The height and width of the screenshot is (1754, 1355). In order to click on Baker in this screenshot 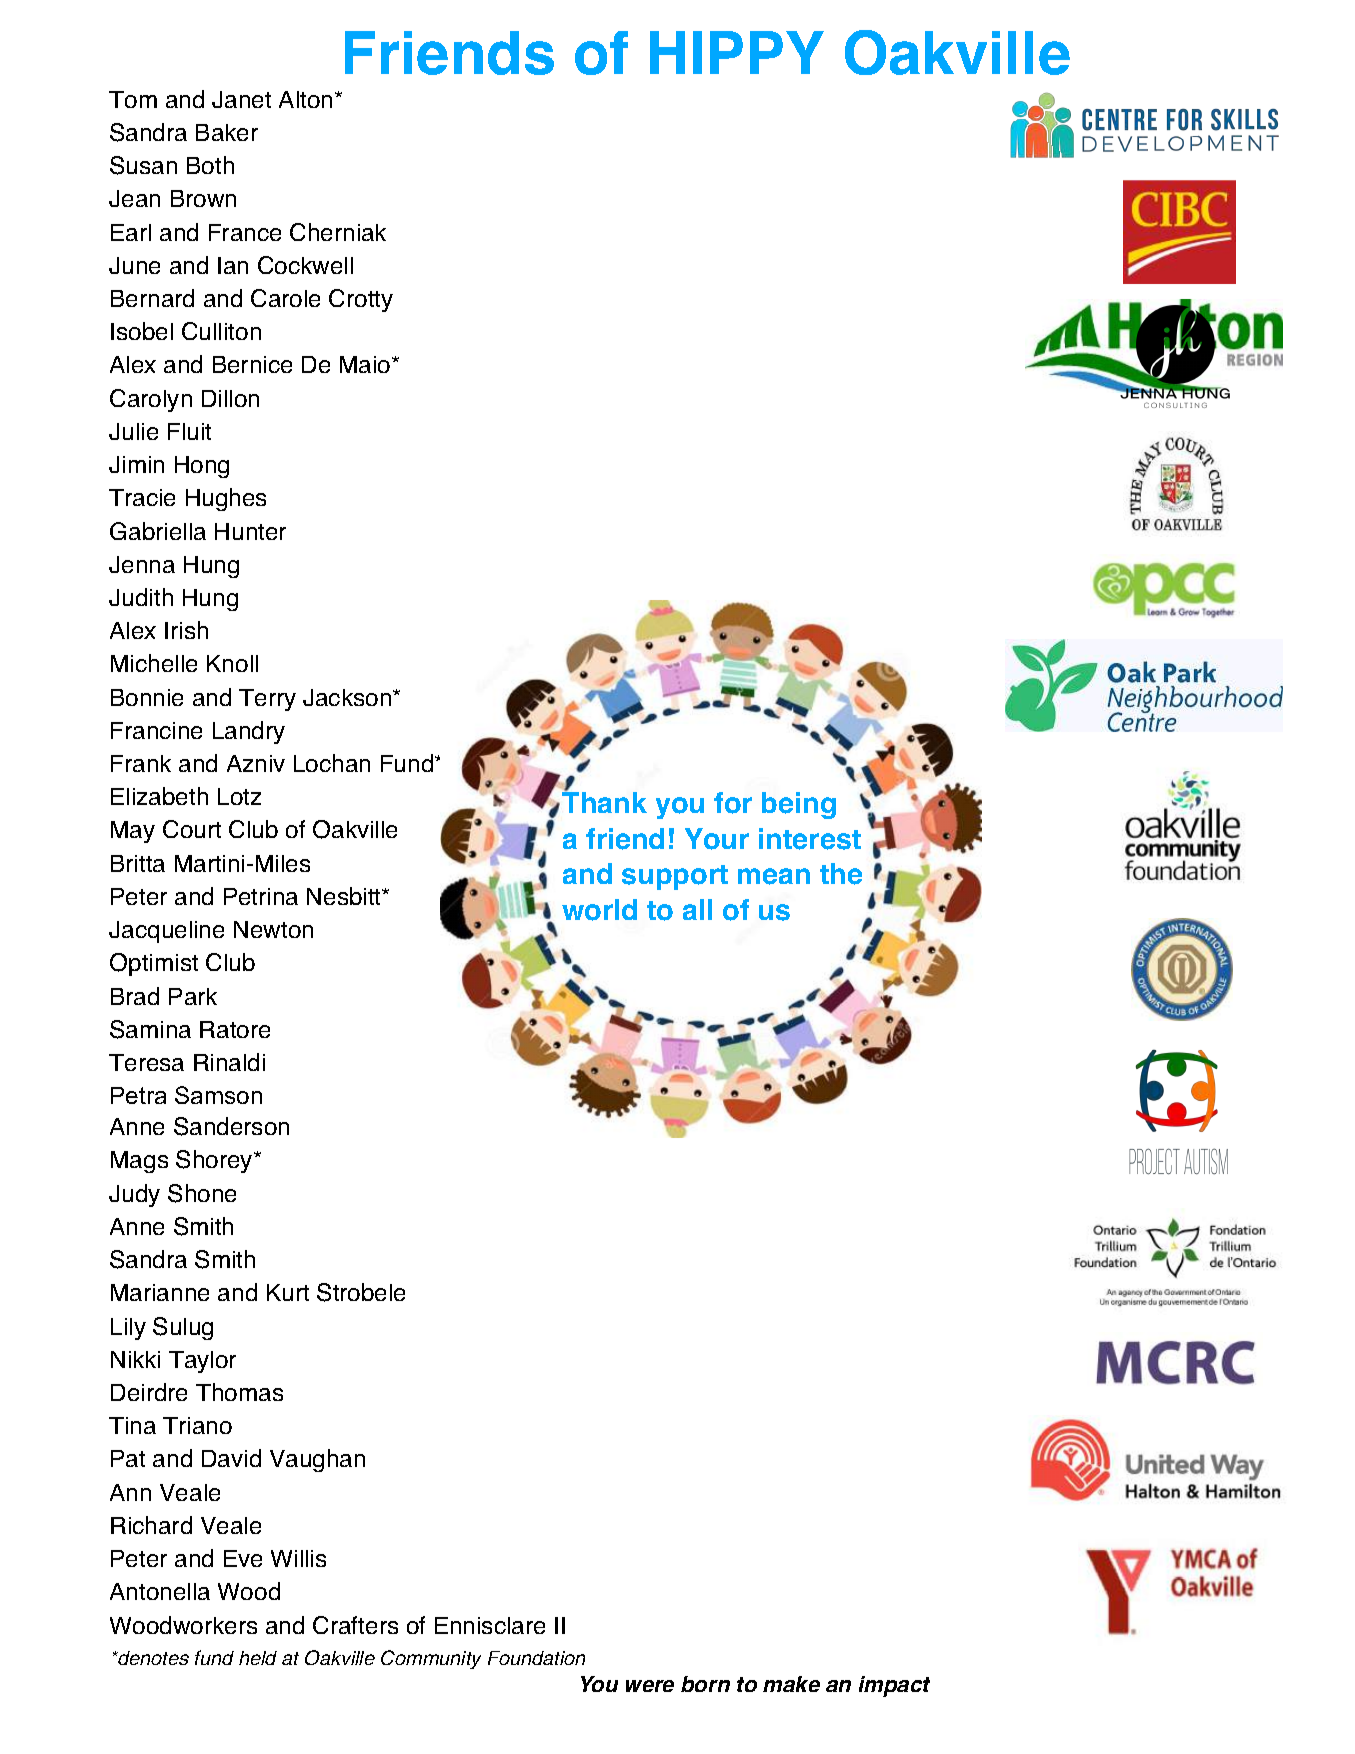, I will do `click(227, 132)`.
